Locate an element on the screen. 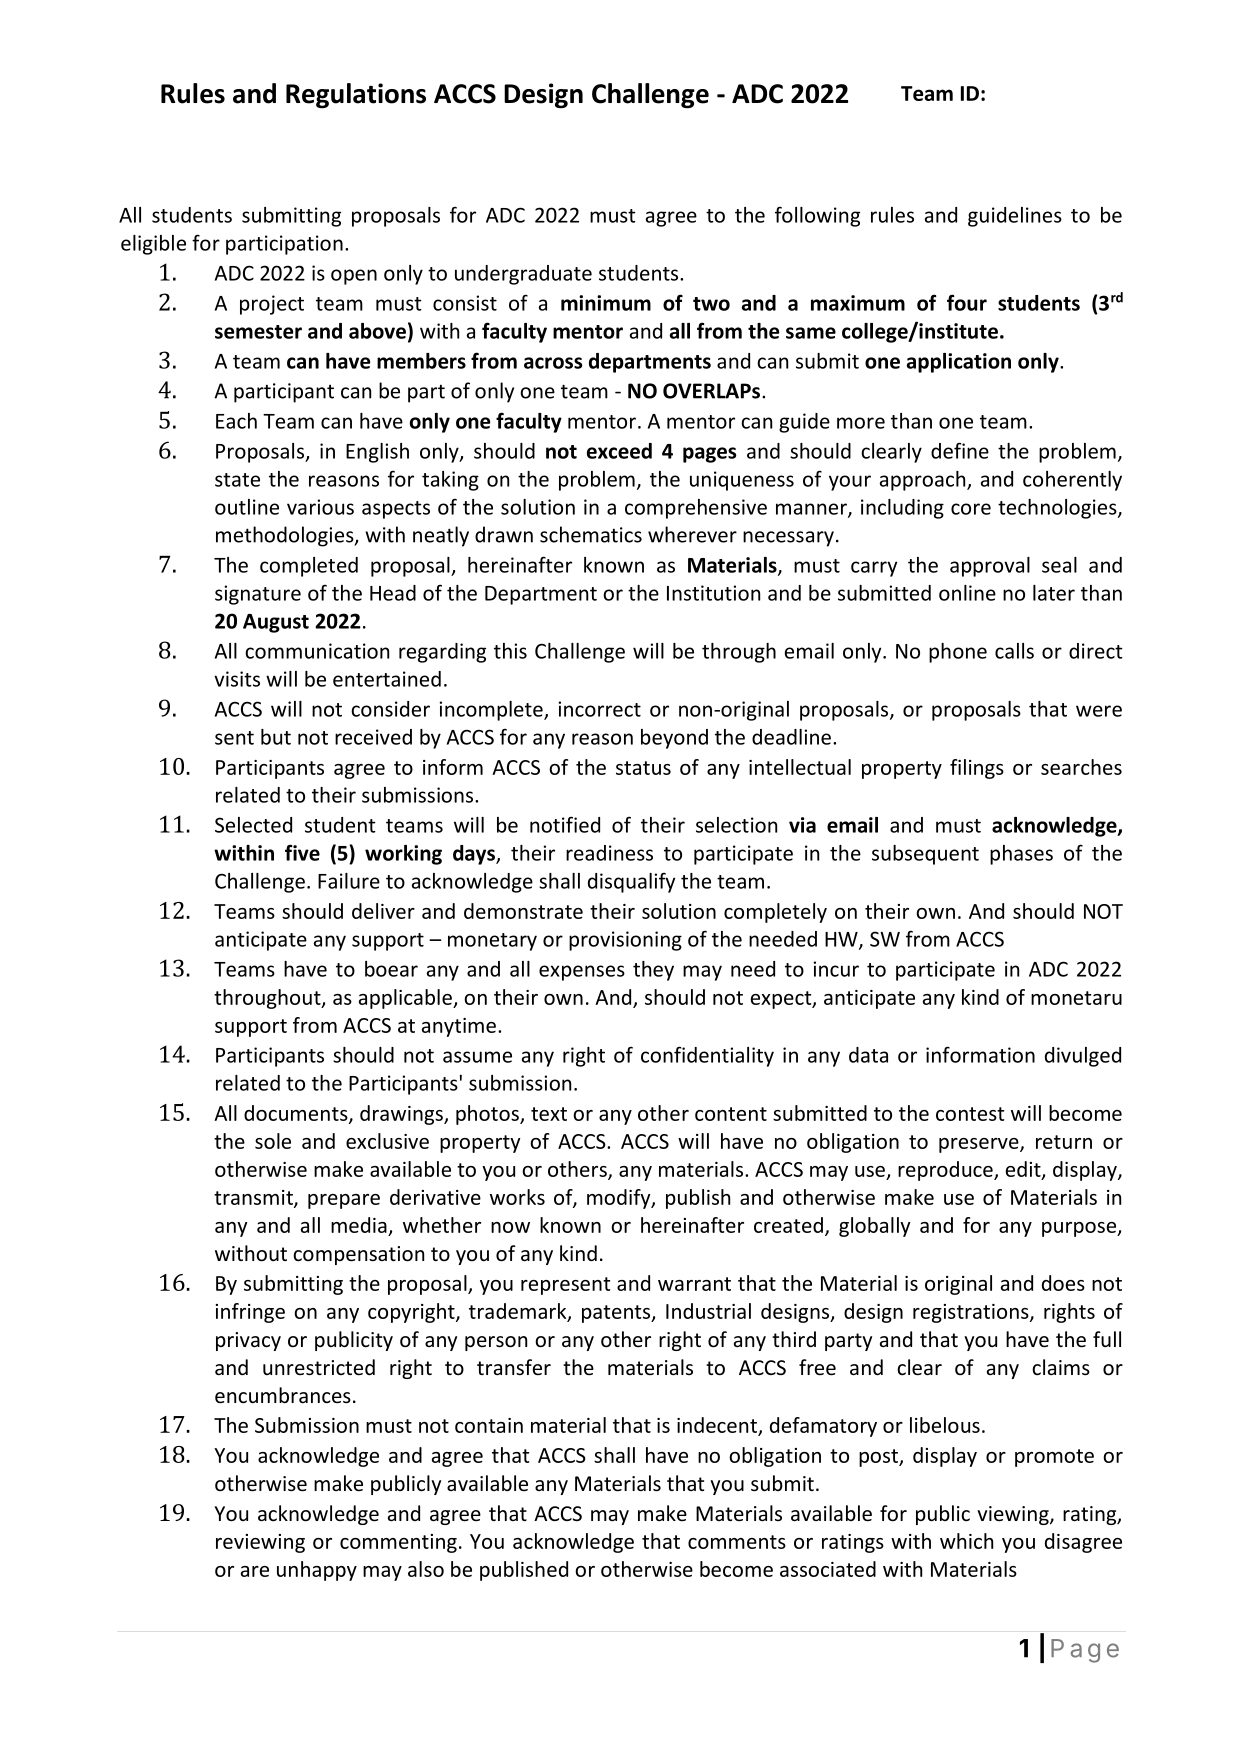  comments is located at coordinates (737, 1542).
